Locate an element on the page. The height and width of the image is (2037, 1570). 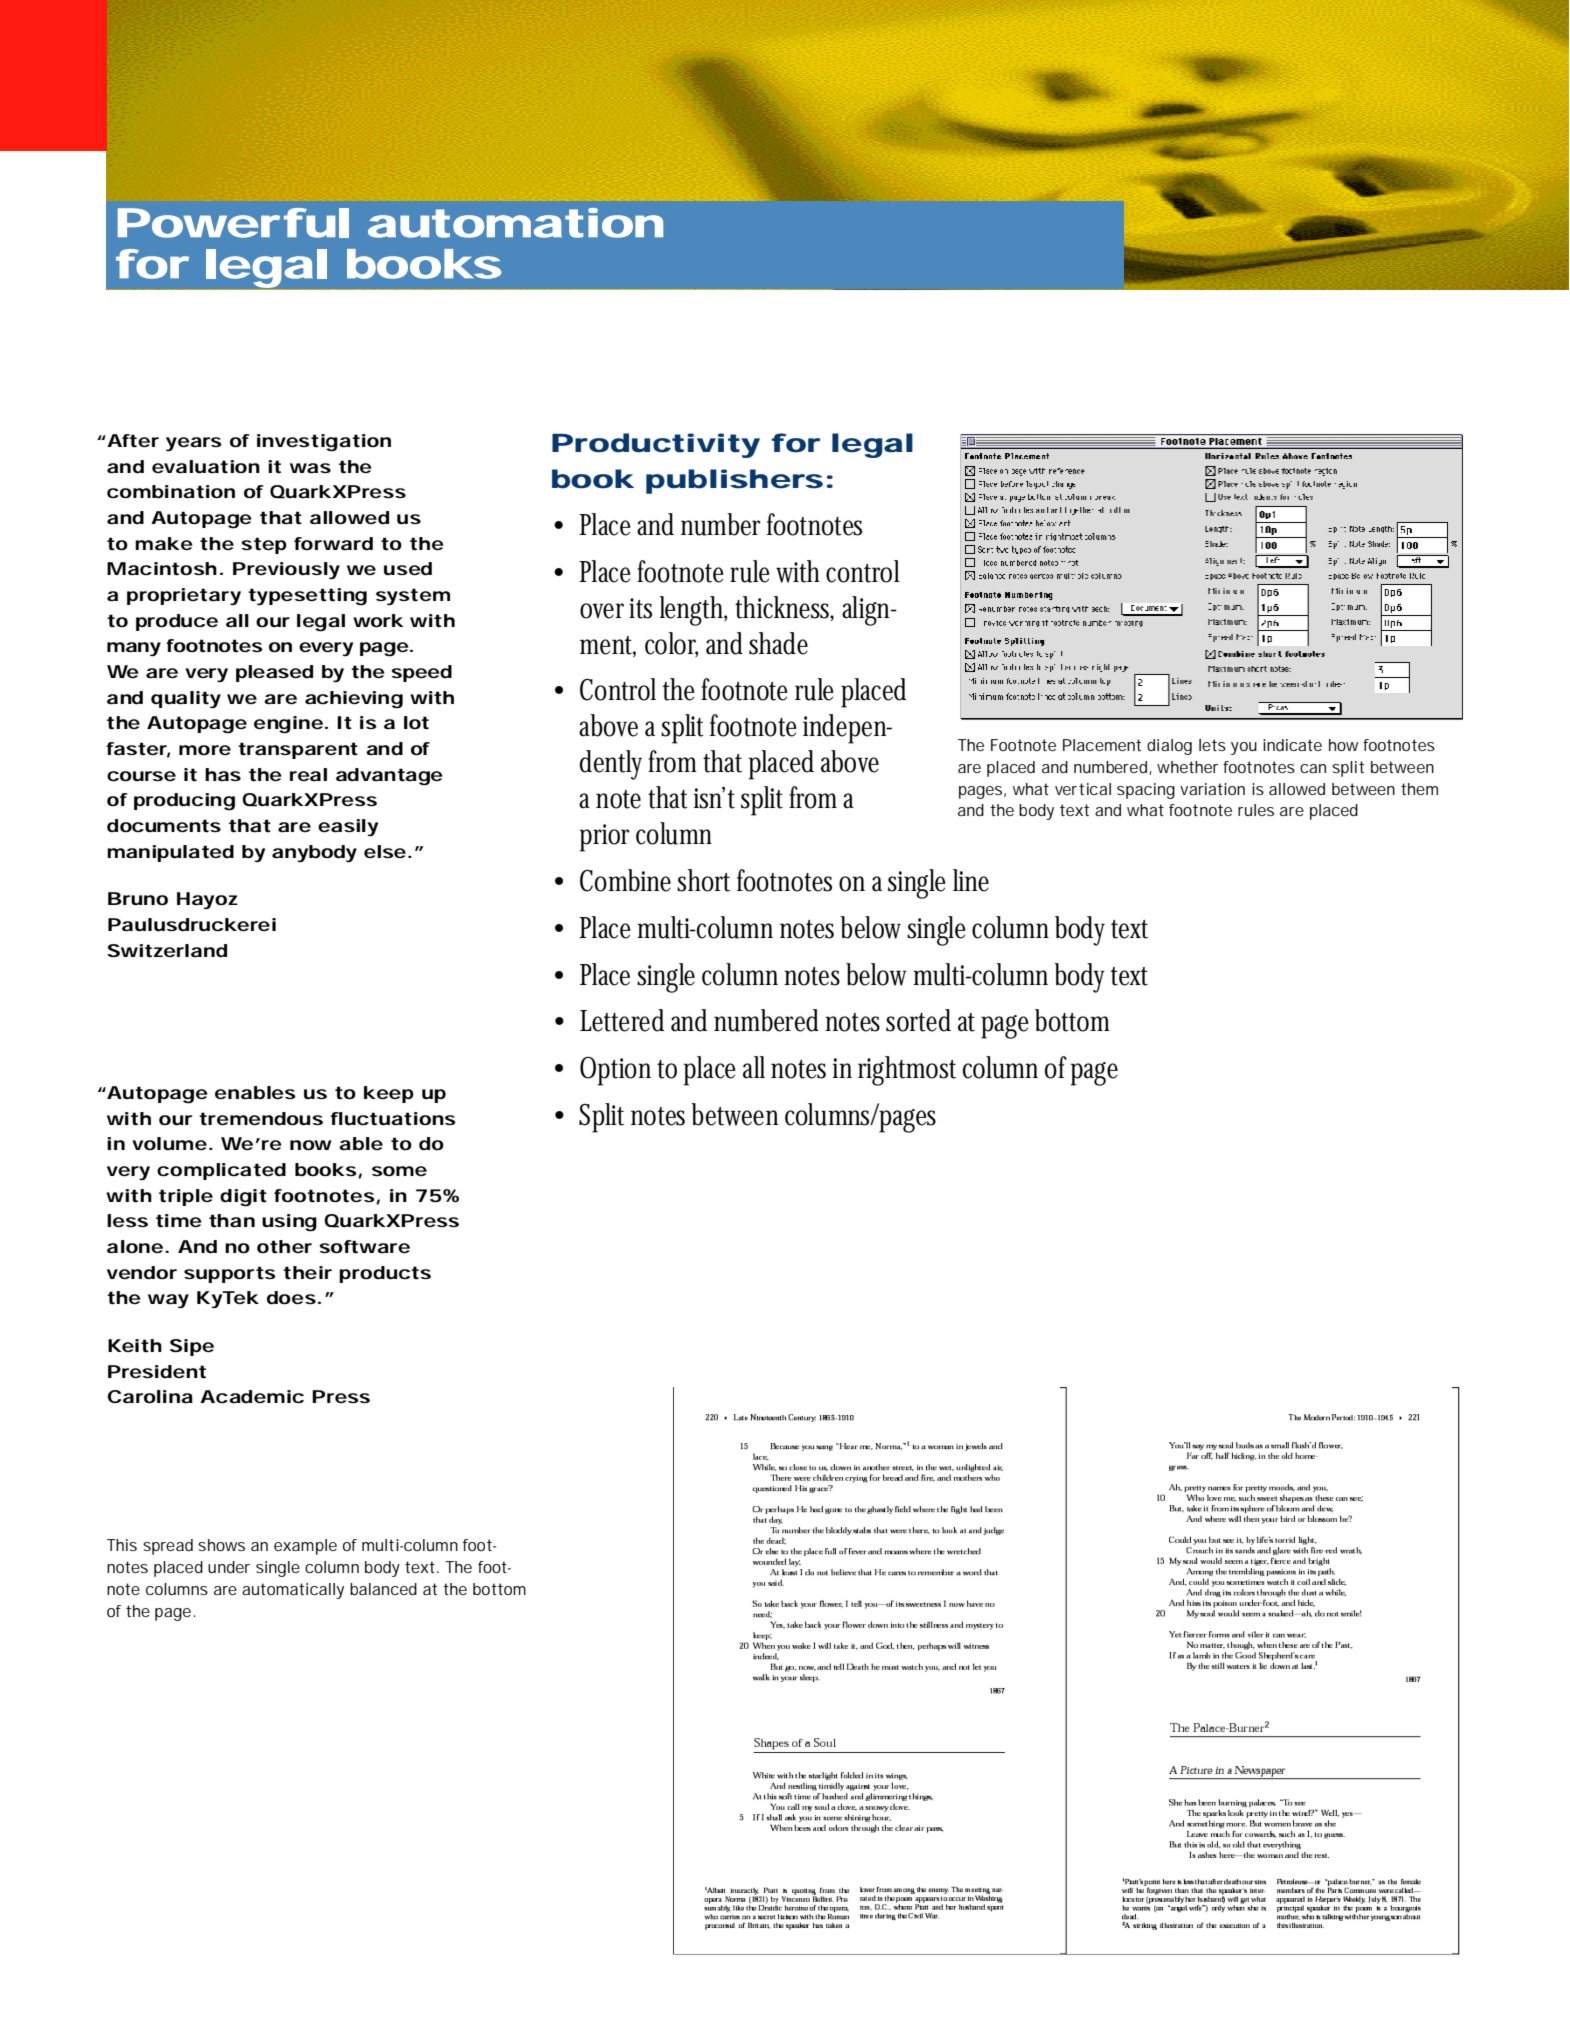
sorted is located at coordinates (918, 1020).
